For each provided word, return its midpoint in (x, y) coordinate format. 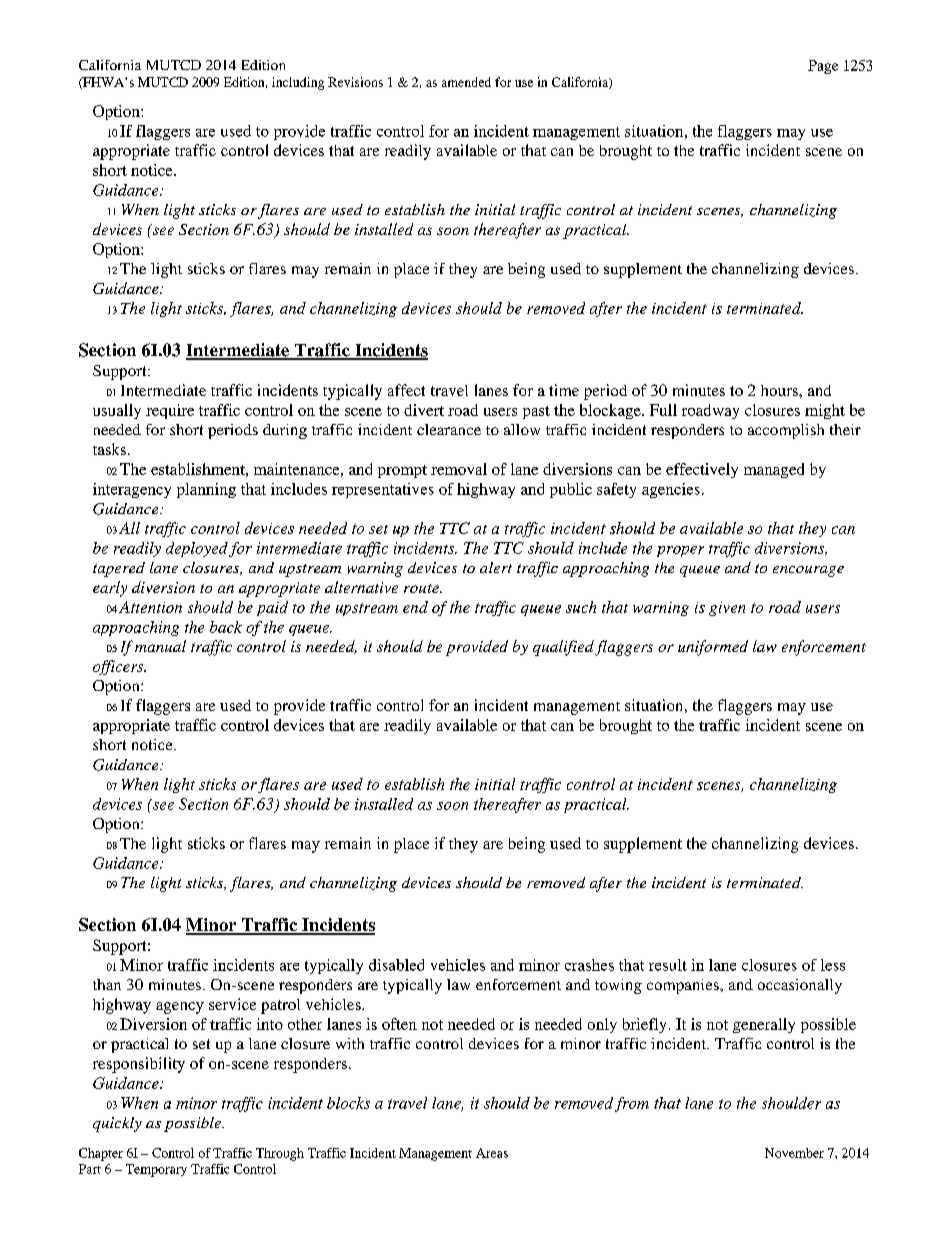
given (727, 609)
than (107, 984)
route (422, 588)
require (170, 411)
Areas (492, 1153)
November (794, 1153)
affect (406, 390)
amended (466, 82)
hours (780, 390)
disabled (396, 965)
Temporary (156, 1170)
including (298, 83)
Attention (150, 607)
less (833, 965)
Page (823, 67)
